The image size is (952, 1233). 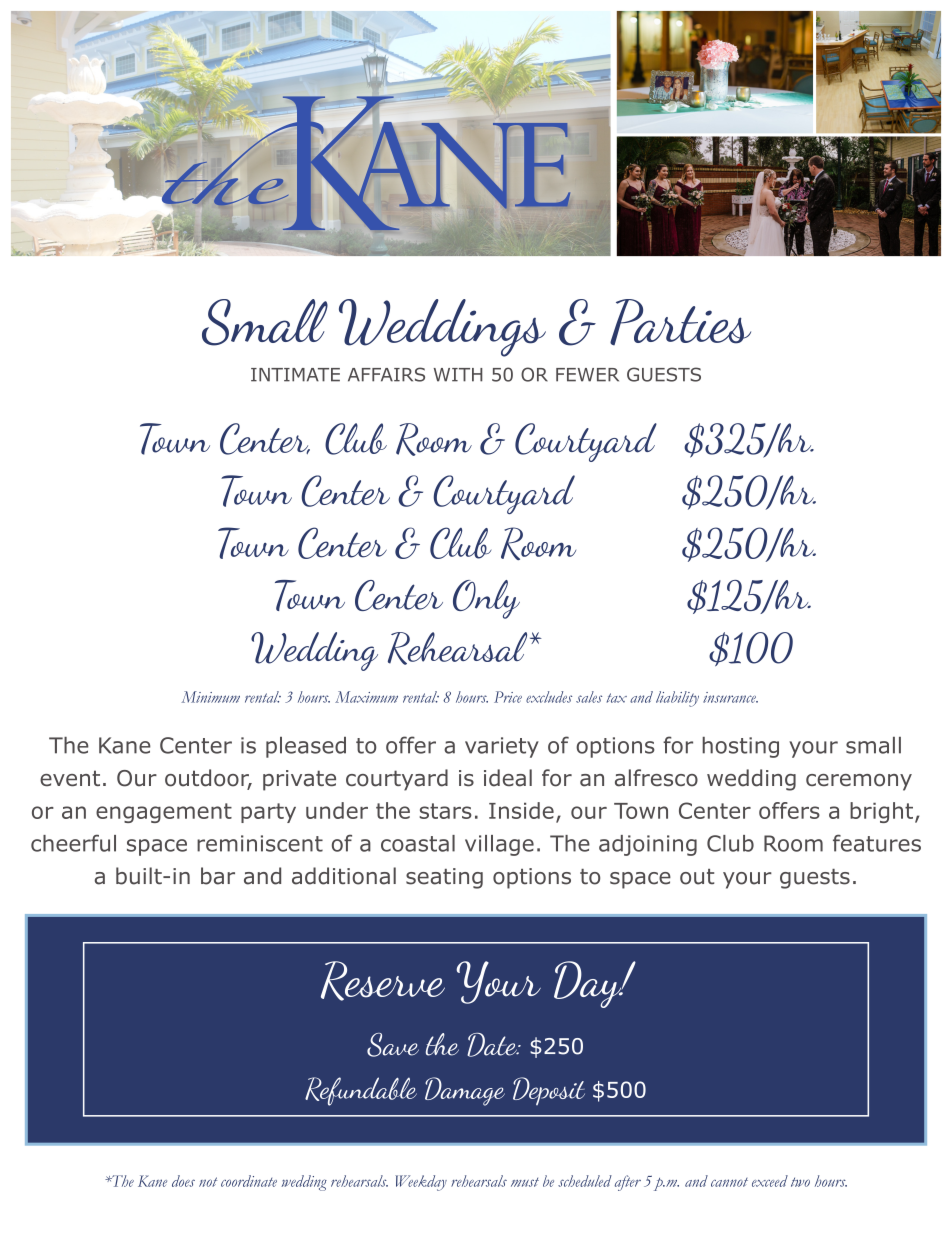 I want to click on Only, so click(x=486, y=599).
